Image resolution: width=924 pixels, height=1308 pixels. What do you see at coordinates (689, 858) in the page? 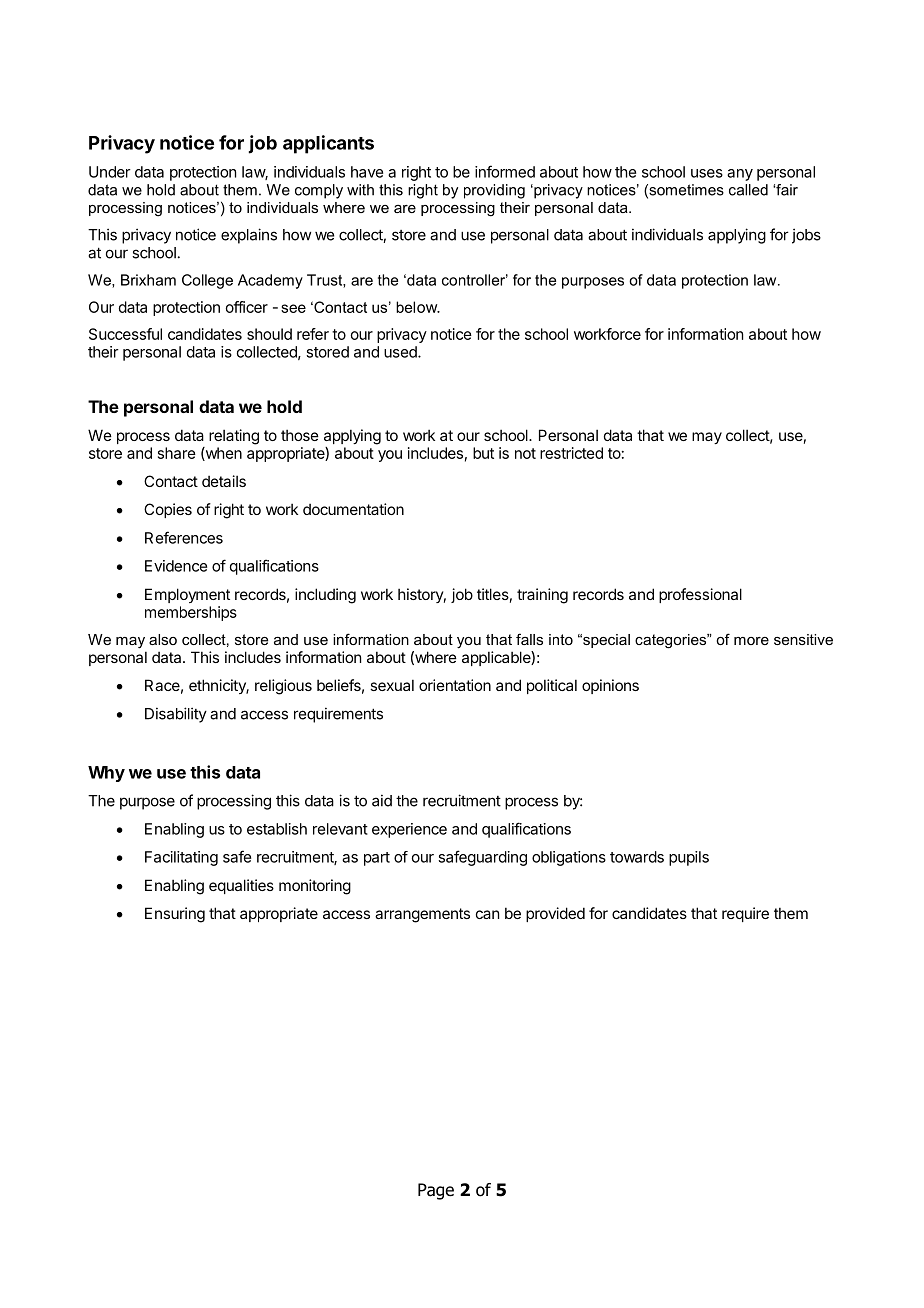
I see `pupils` at bounding box center [689, 858].
